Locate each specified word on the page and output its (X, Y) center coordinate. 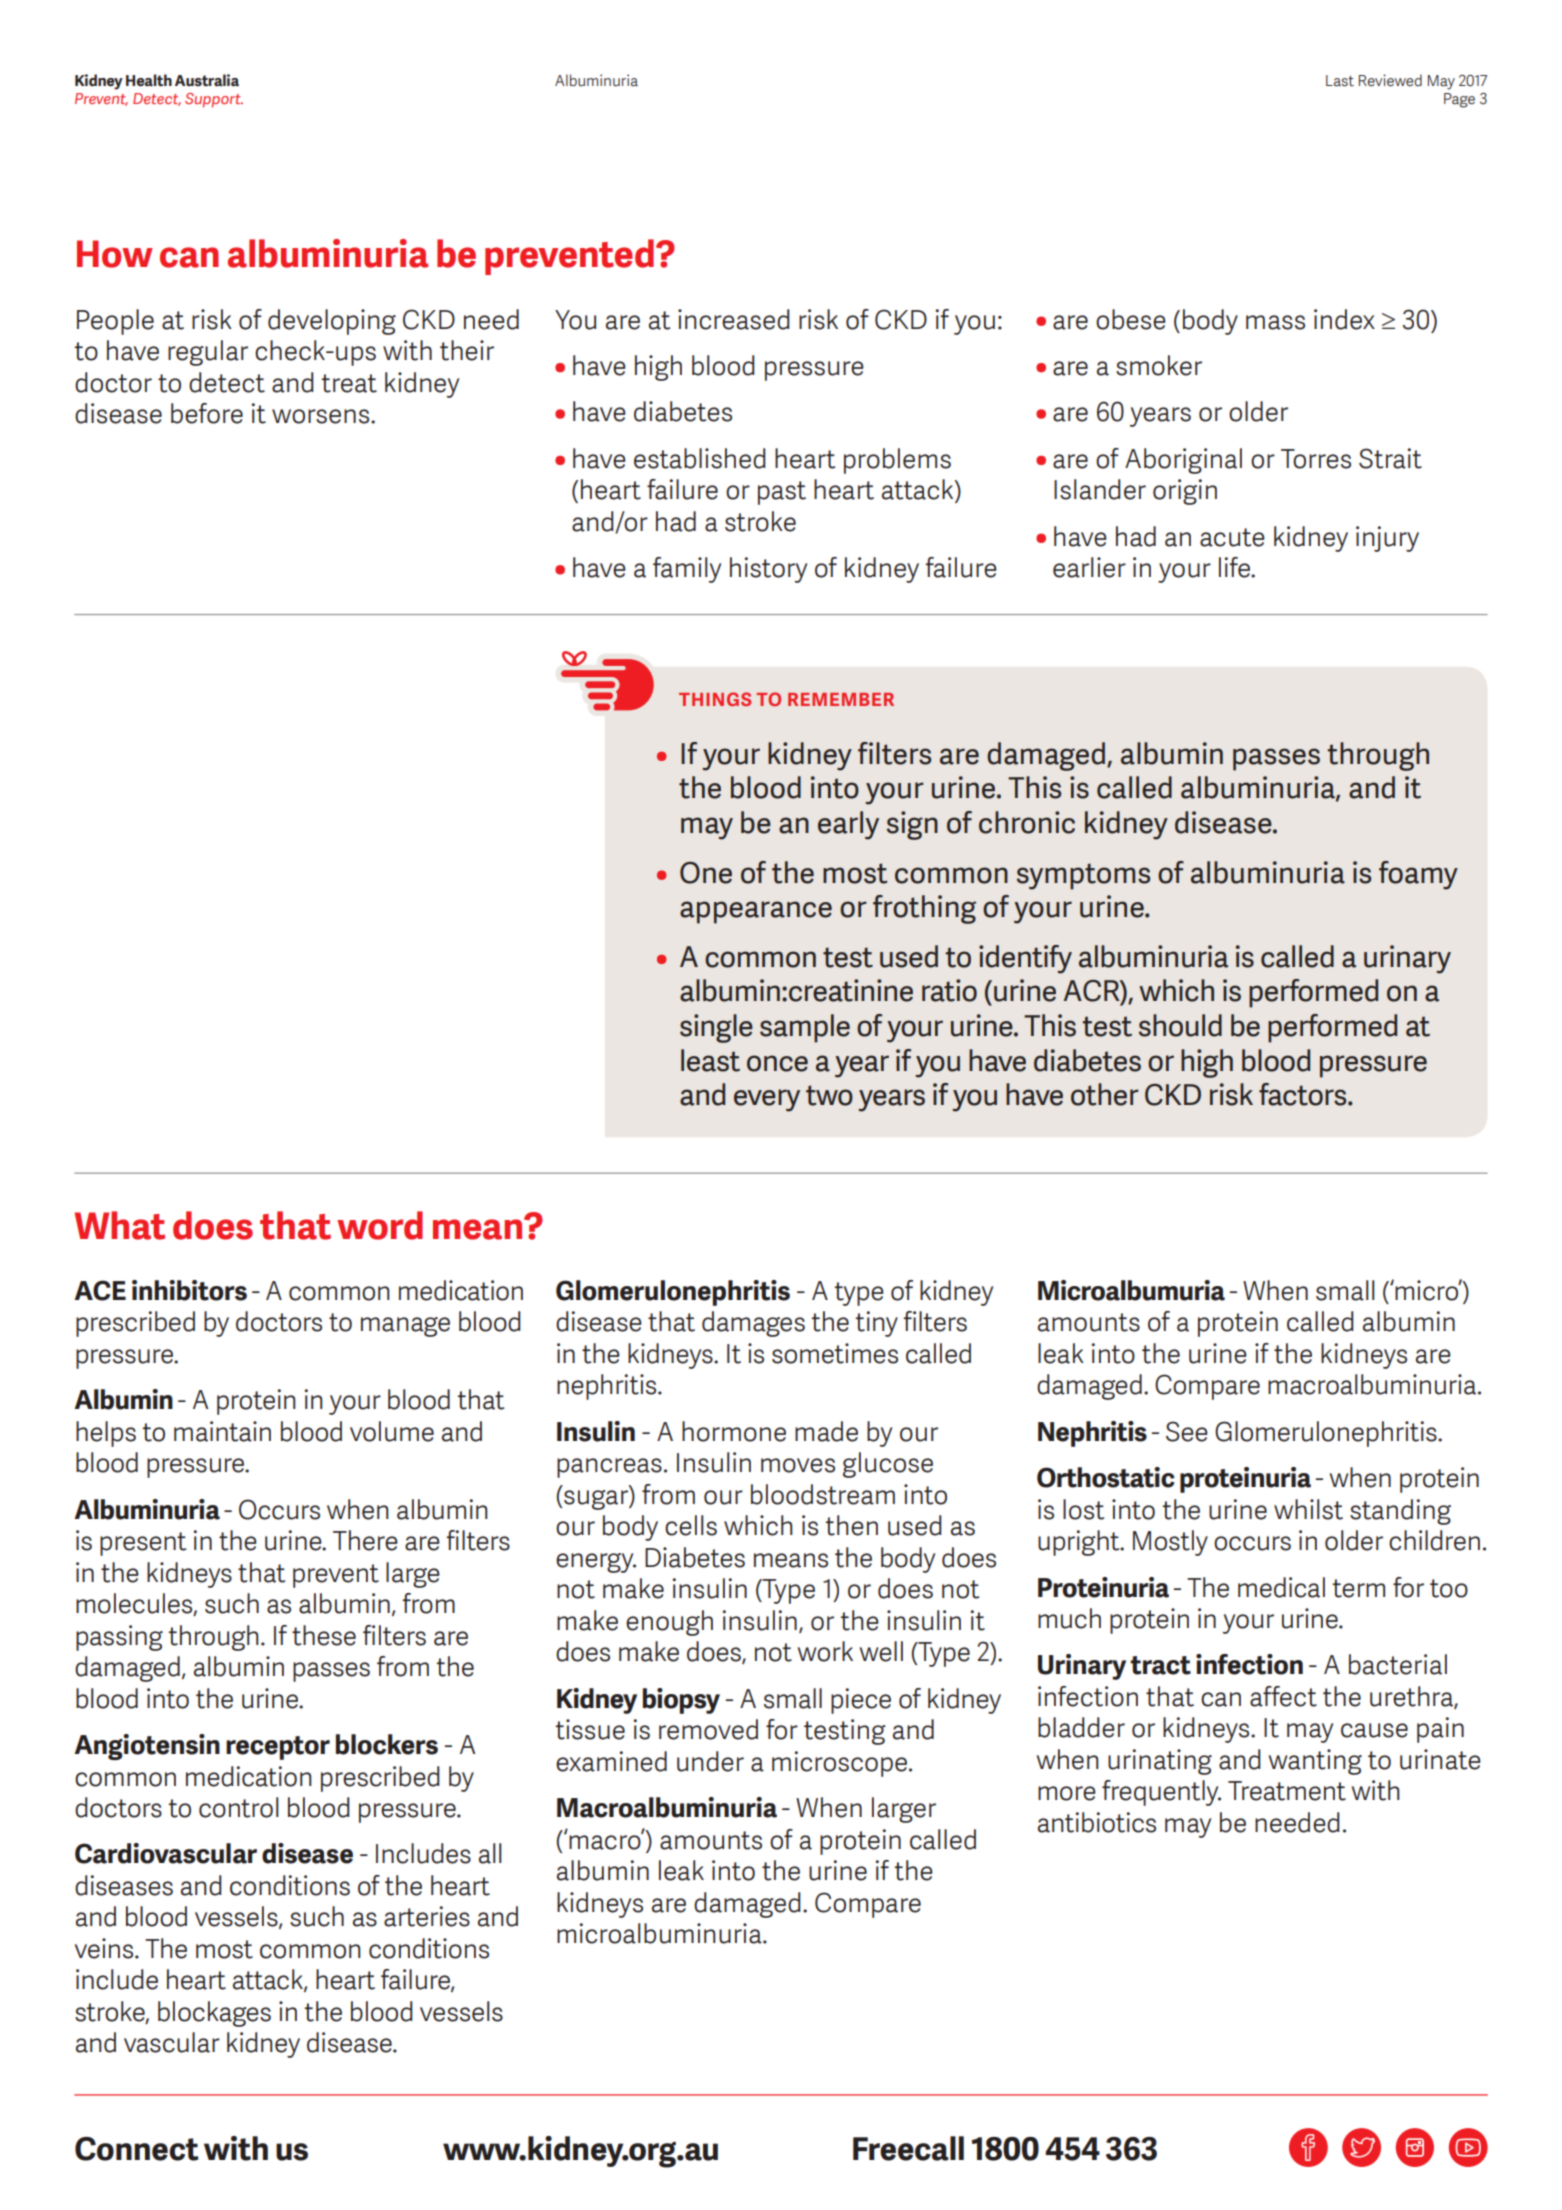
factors (1304, 1094)
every (767, 1100)
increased (734, 319)
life (1235, 567)
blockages (214, 2014)
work (825, 1651)
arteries (427, 1916)
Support (214, 100)
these (324, 1635)
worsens (322, 416)
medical (1281, 1587)
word (380, 1225)
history (768, 570)
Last (1340, 81)
